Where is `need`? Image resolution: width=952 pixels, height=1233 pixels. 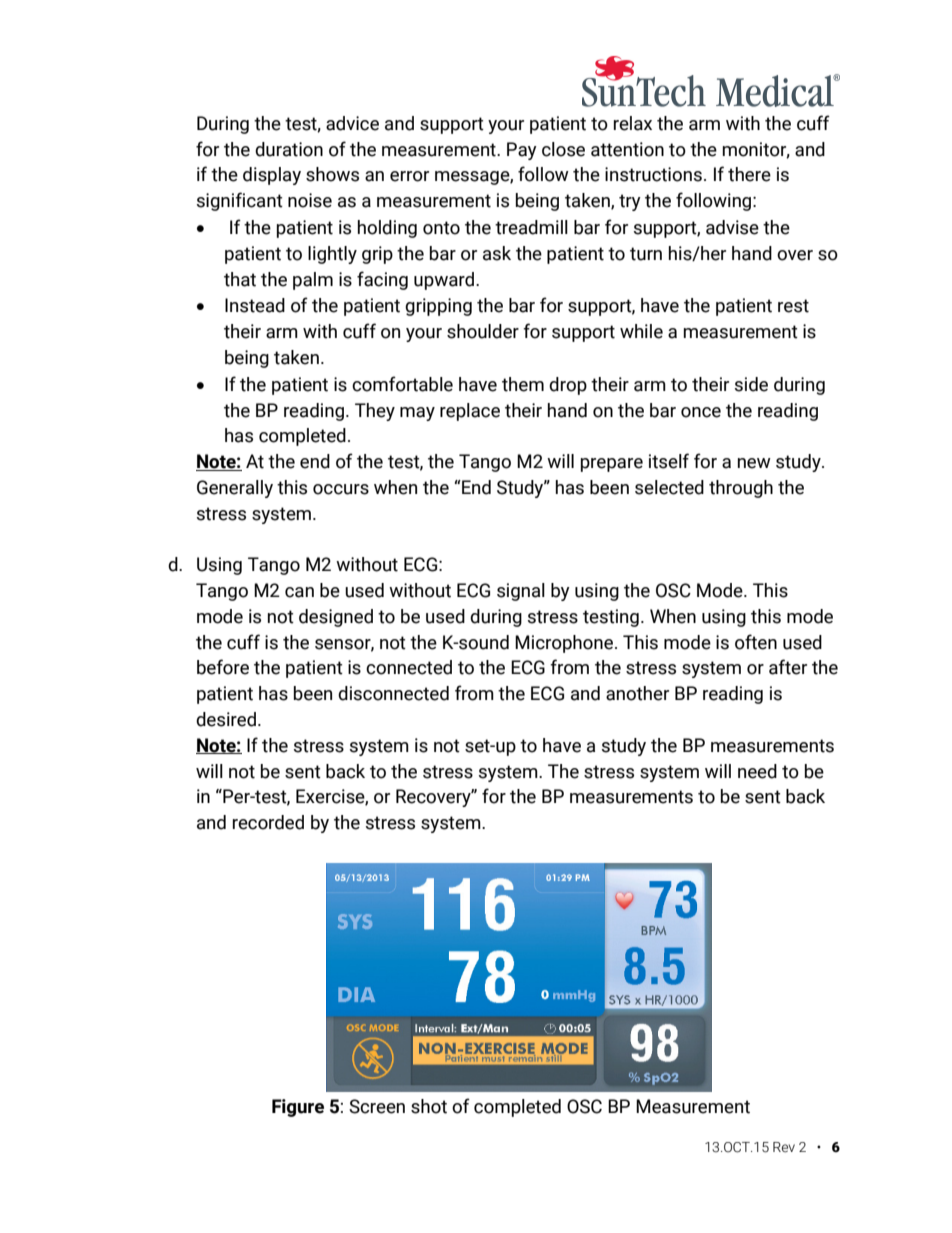 need is located at coordinates (757, 771).
